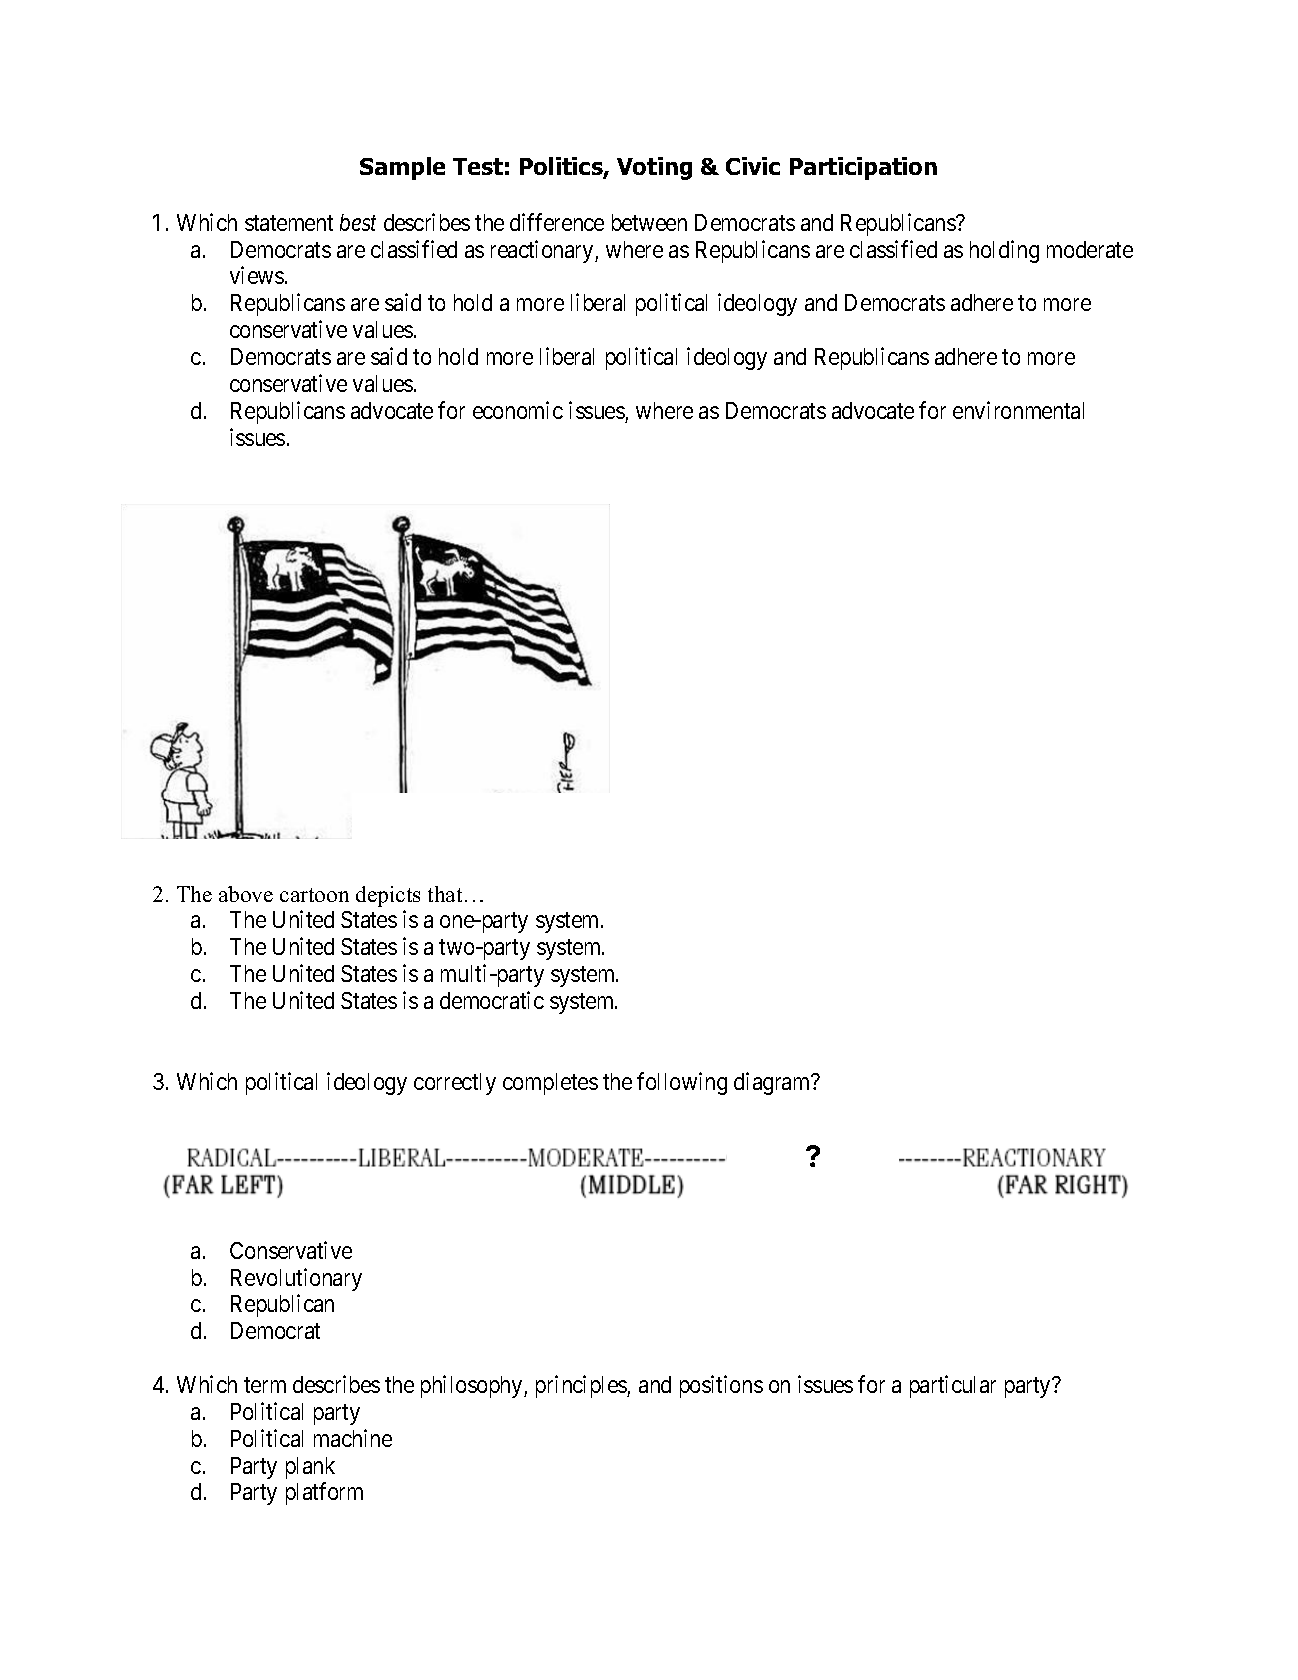 The height and width of the image is (1680, 1298). Describe the element at coordinates (953, 1386) in the image. I see `particular` at that location.
